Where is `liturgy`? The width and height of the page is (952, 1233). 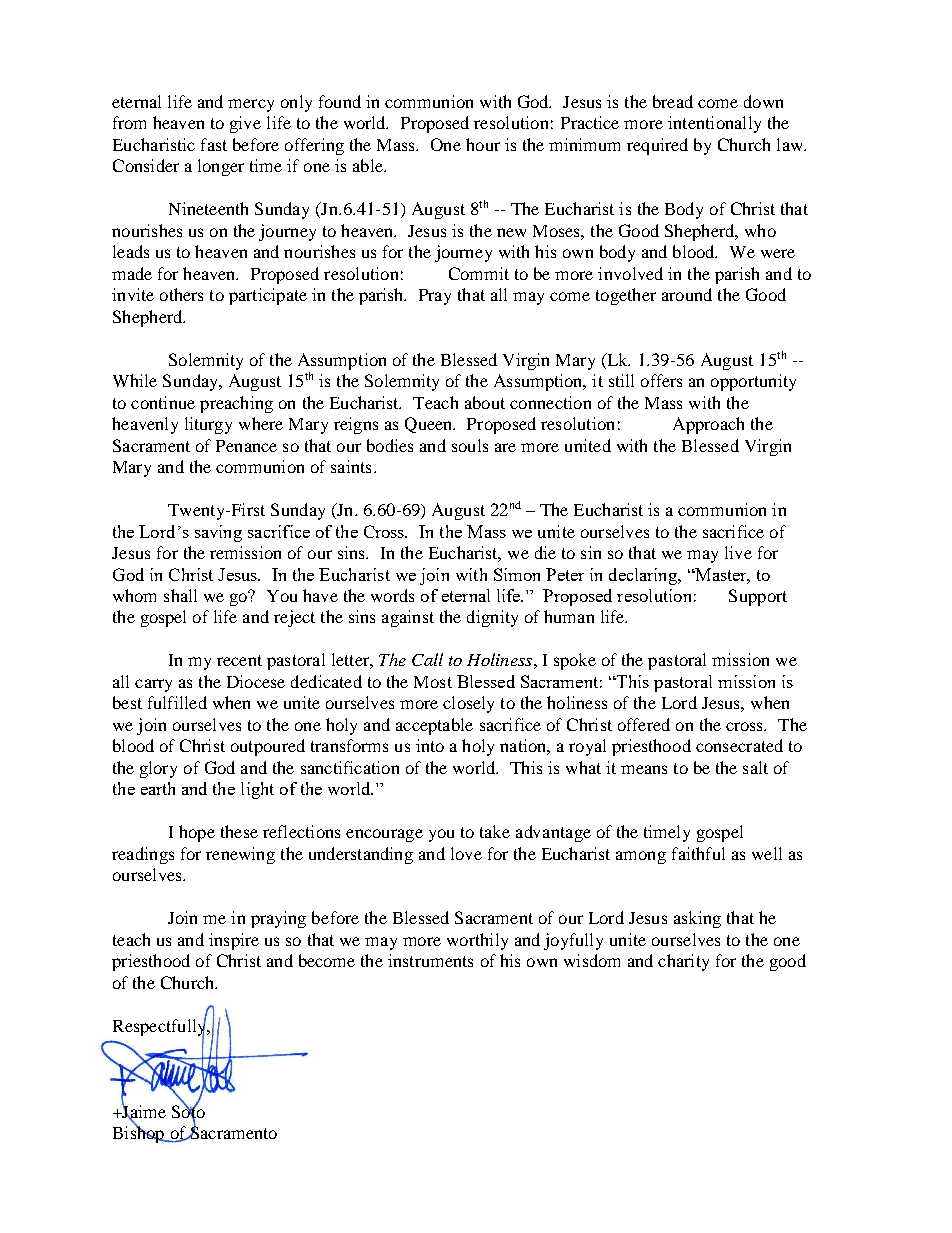
liturgy is located at coordinates (208, 425).
